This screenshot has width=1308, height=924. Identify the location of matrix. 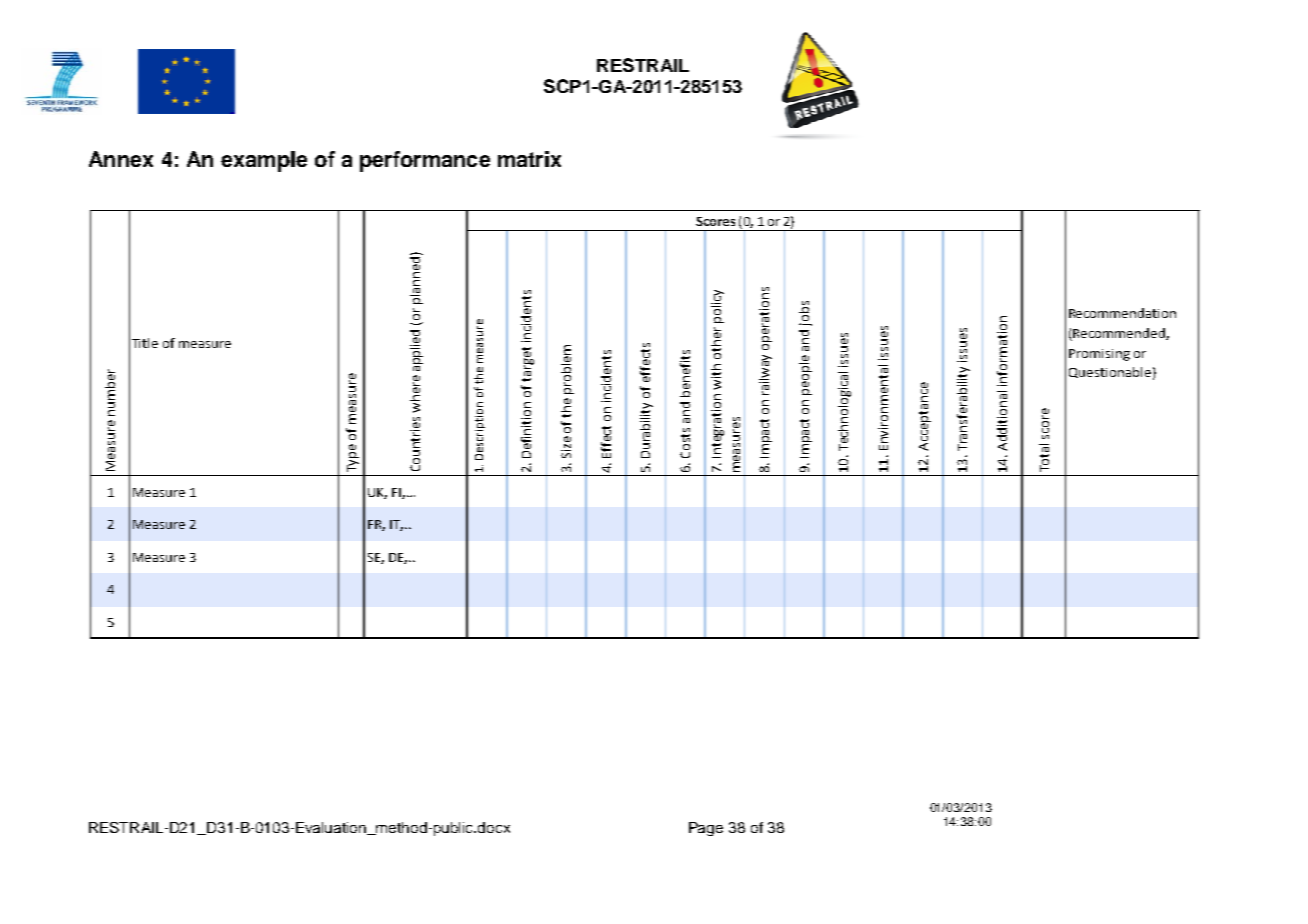
(529, 159).
